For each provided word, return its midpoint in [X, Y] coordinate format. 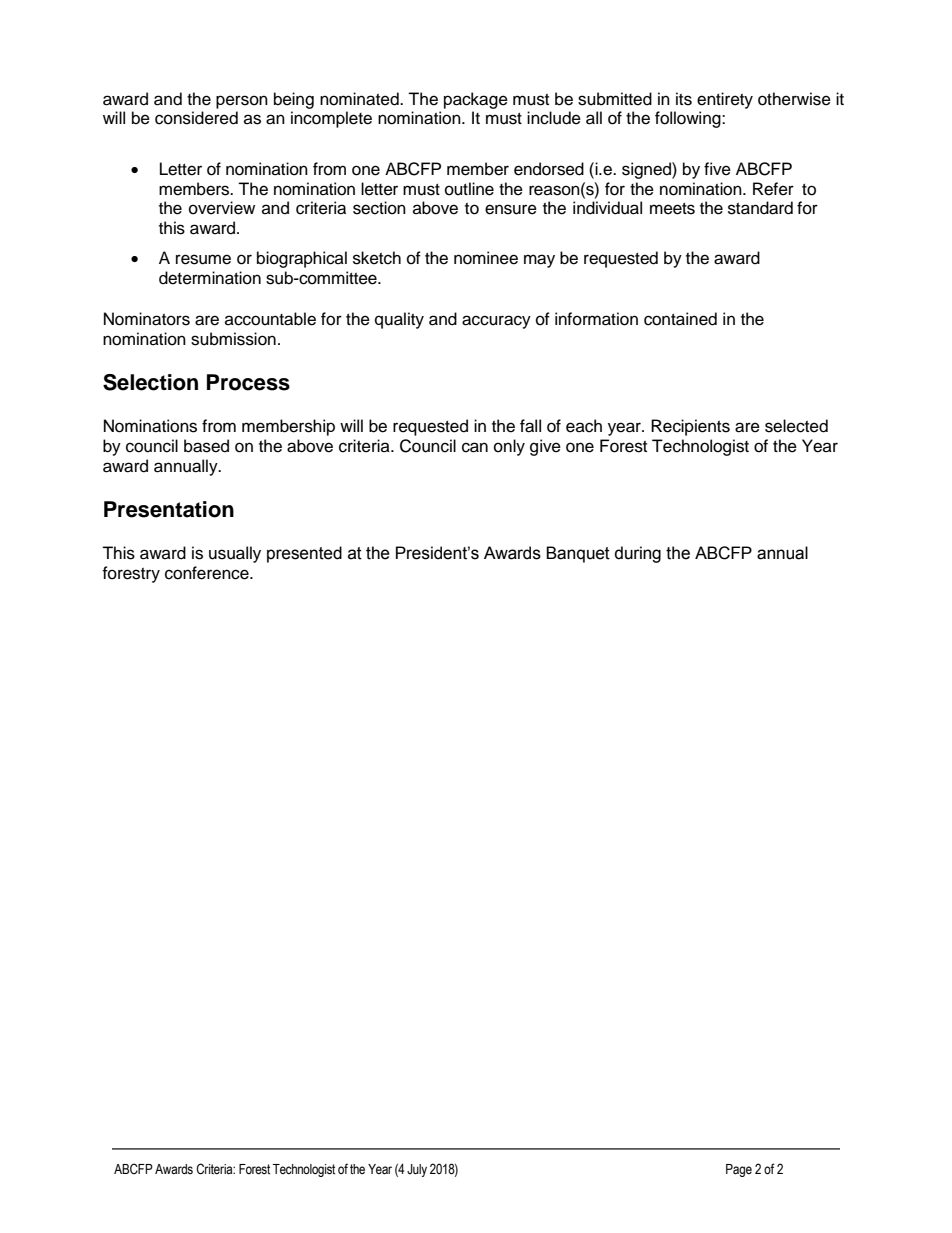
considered [196, 118]
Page [739, 1170]
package [476, 100]
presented [304, 554]
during [638, 554]
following [689, 119]
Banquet [578, 554]
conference [208, 573]
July [417, 1170]
